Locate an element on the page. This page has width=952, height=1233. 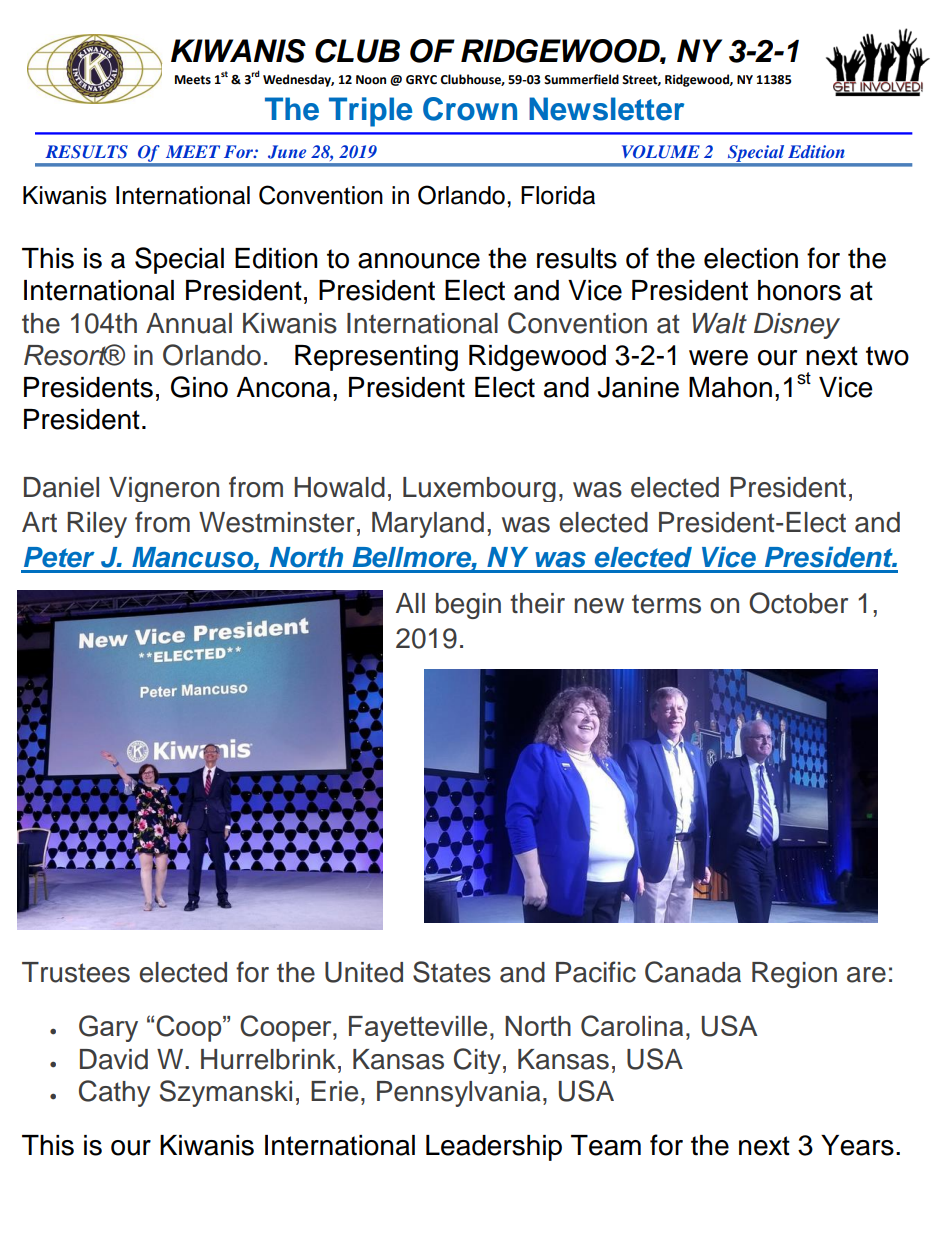
June is located at coordinates (287, 152).
